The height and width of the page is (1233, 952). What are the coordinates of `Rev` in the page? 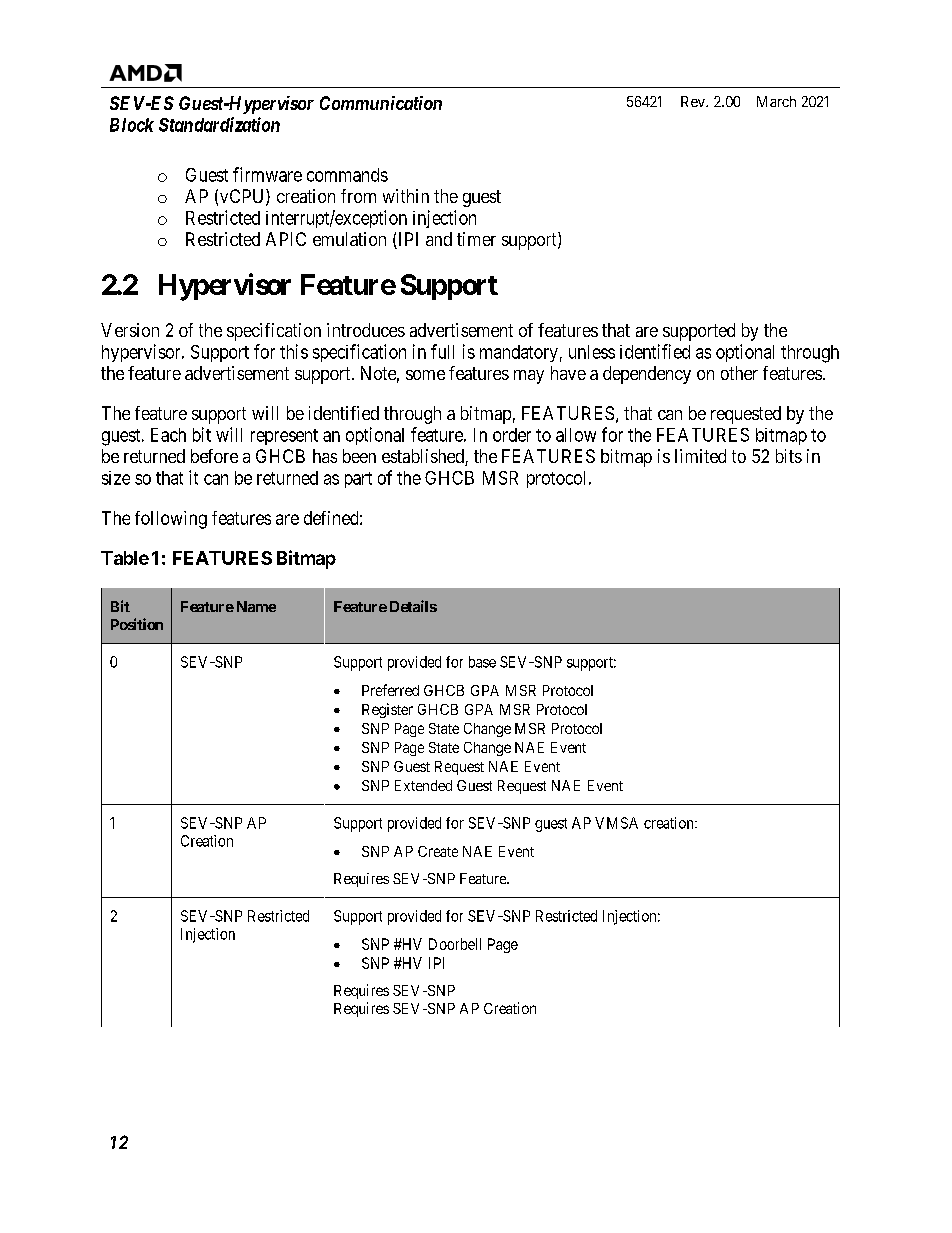 It's located at (694, 101).
